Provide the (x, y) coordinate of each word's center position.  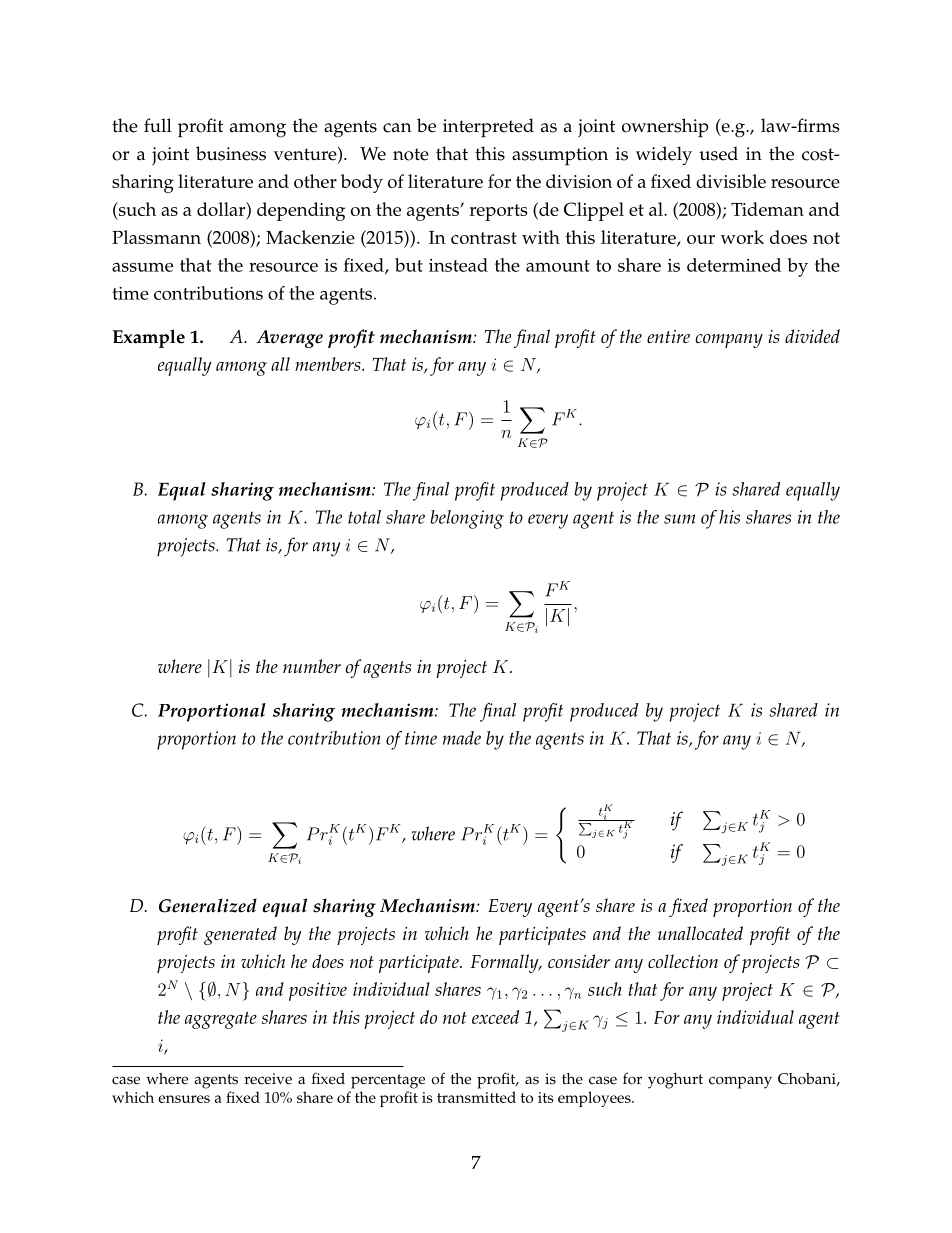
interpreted (488, 128)
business (231, 153)
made (461, 738)
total (364, 517)
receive (268, 1079)
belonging (467, 519)
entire (668, 336)
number (312, 666)
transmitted (476, 1097)
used (718, 153)
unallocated (700, 933)
